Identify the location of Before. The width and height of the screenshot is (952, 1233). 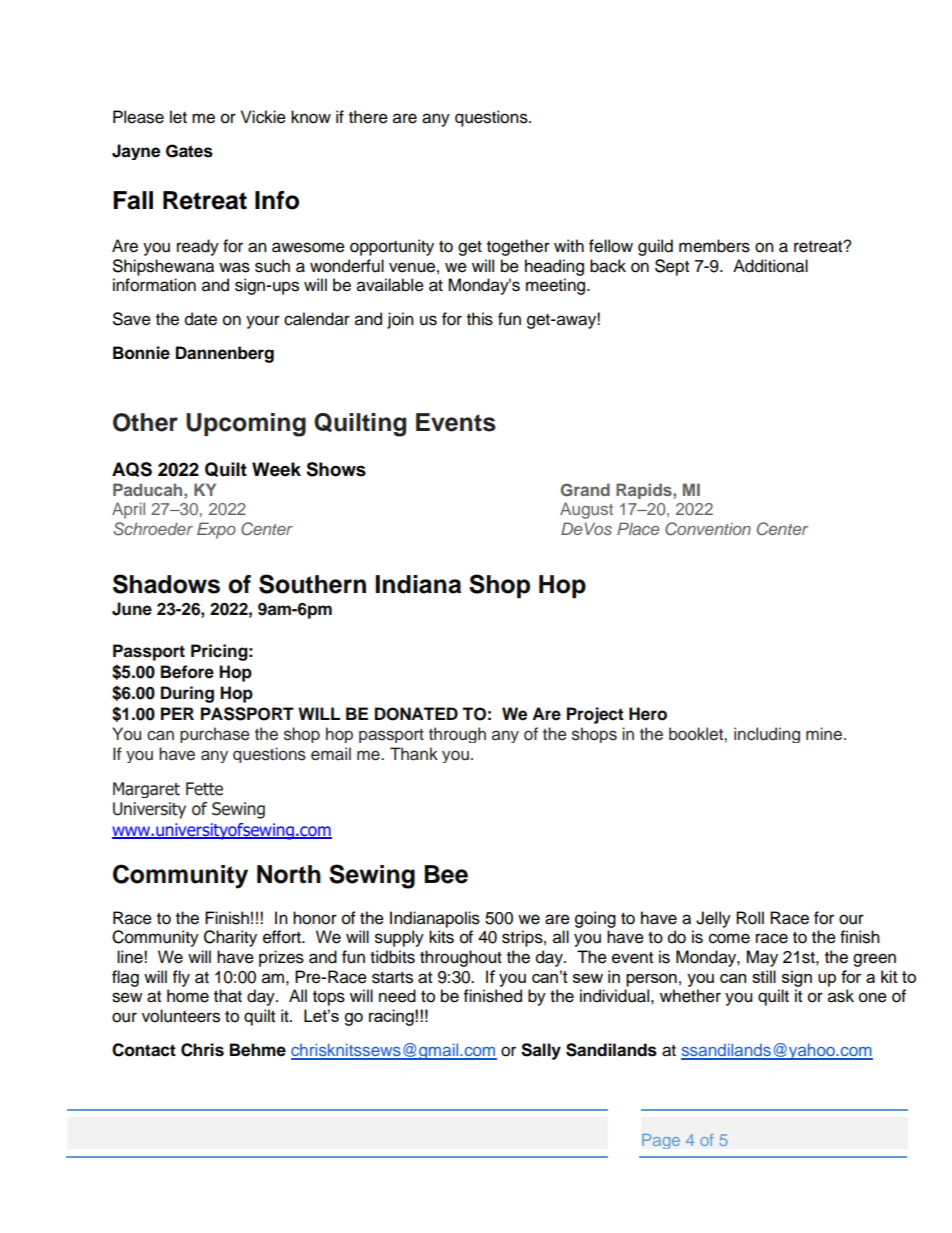
(187, 672).
